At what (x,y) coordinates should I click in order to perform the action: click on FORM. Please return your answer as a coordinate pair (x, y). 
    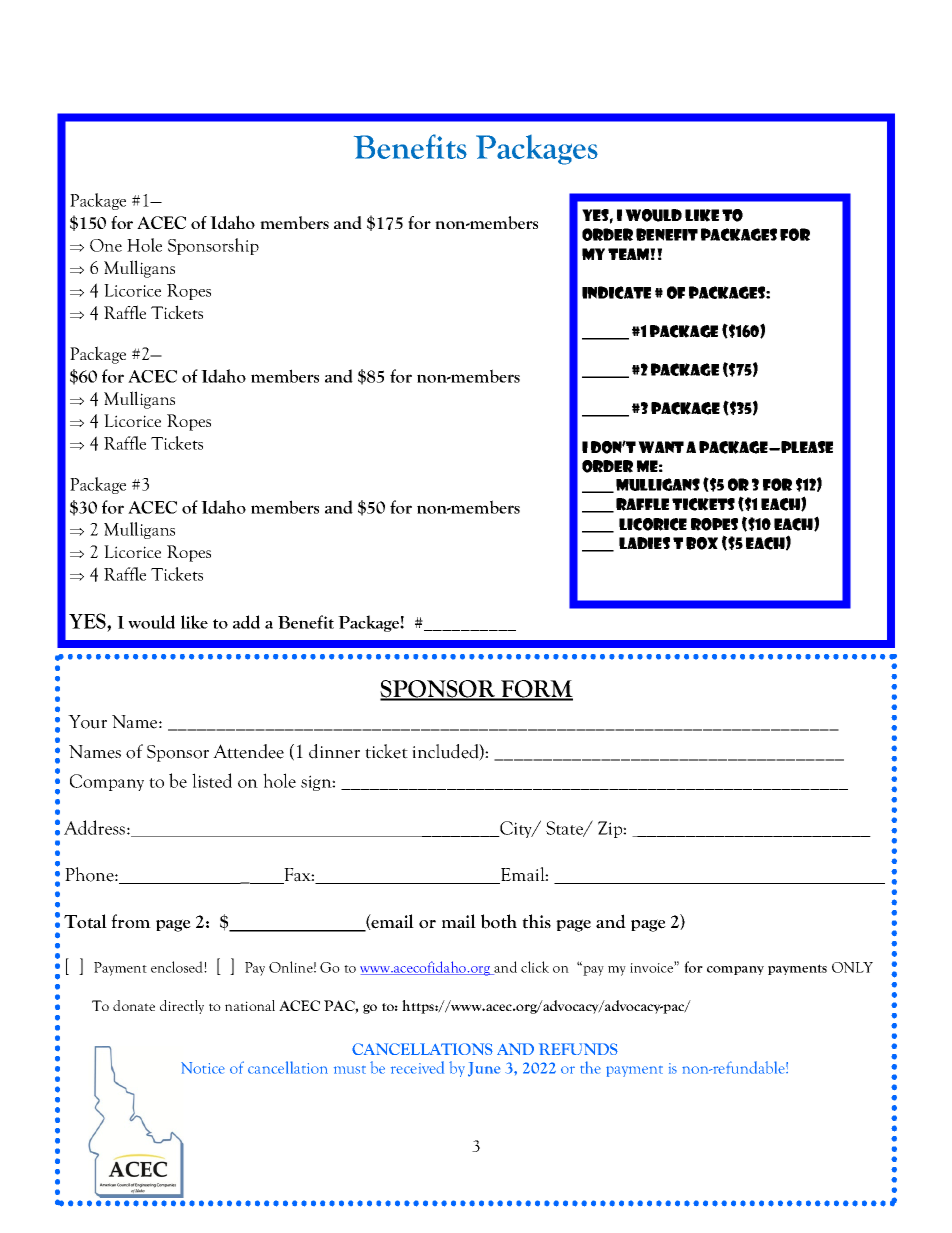
    Looking at the image, I should click on (536, 690).
